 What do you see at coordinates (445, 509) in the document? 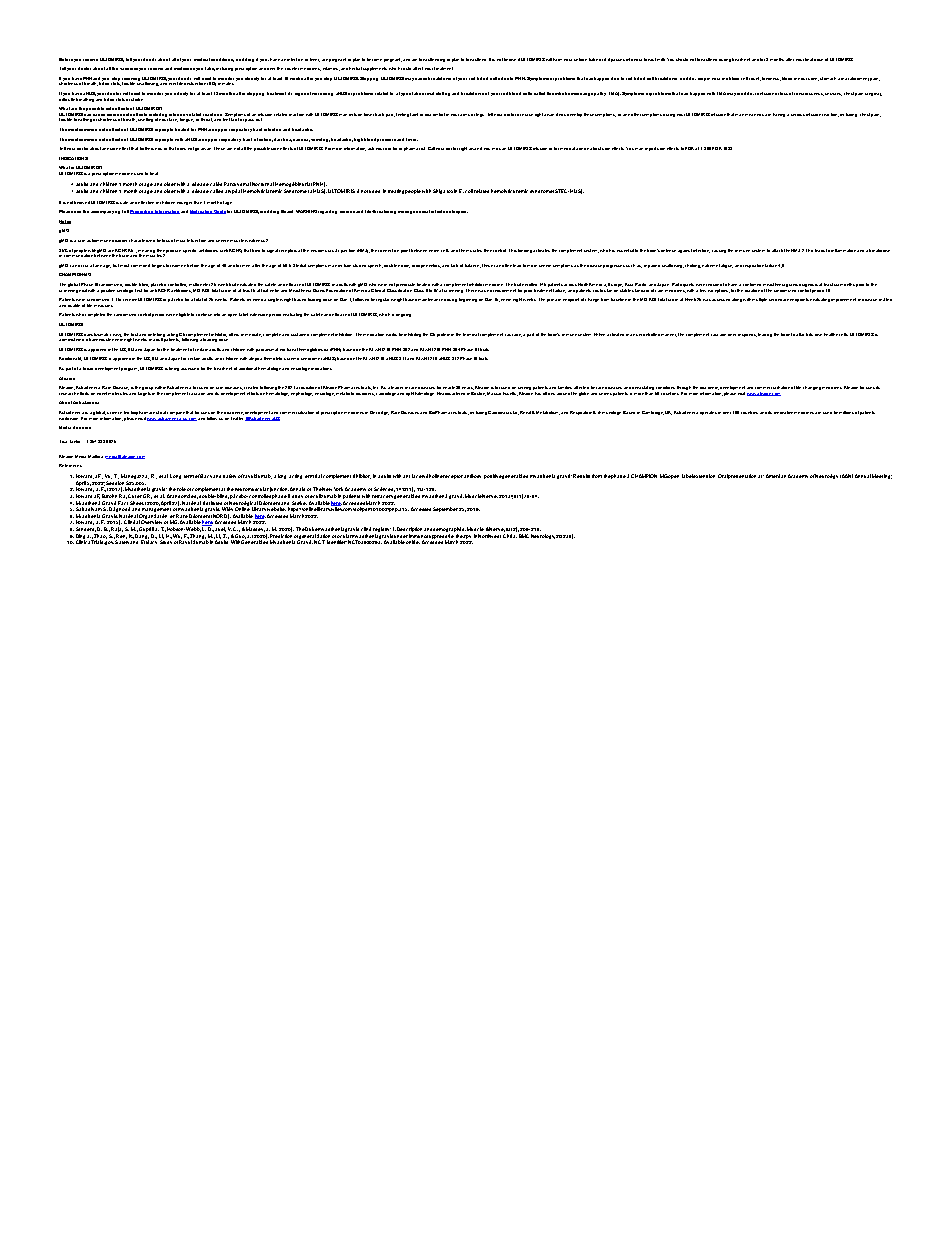
I see `September` at bounding box center [445, 509].
